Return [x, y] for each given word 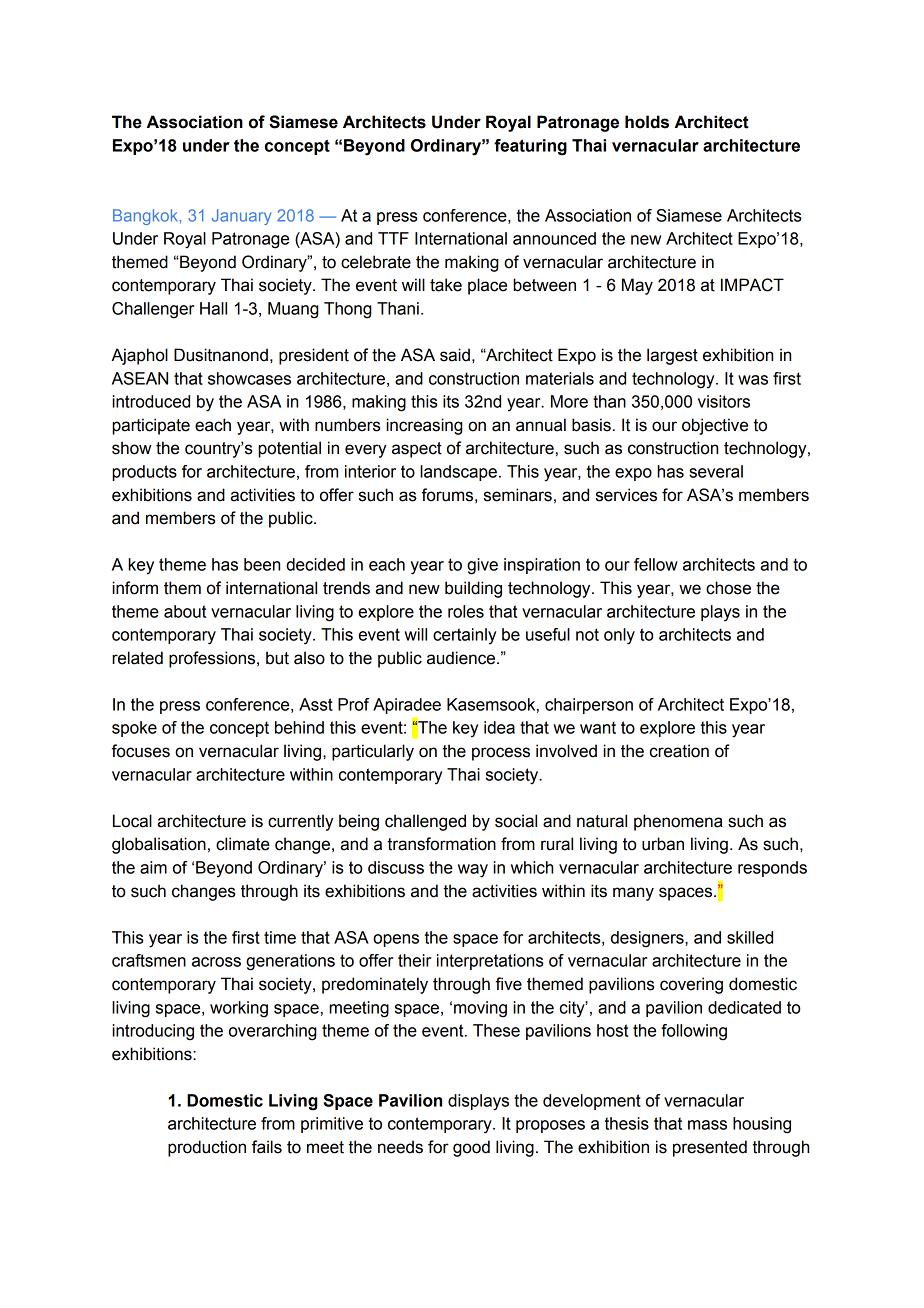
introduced [151, 401]
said [455, 355]
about [185, 611]
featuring [530, 147]
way [473, 871]
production [207, 1148]
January [241, 217]
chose [728, 588]
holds [647, 122]
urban [663, 844]
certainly [464, 636]
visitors [724, 401]
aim [153, 867]
